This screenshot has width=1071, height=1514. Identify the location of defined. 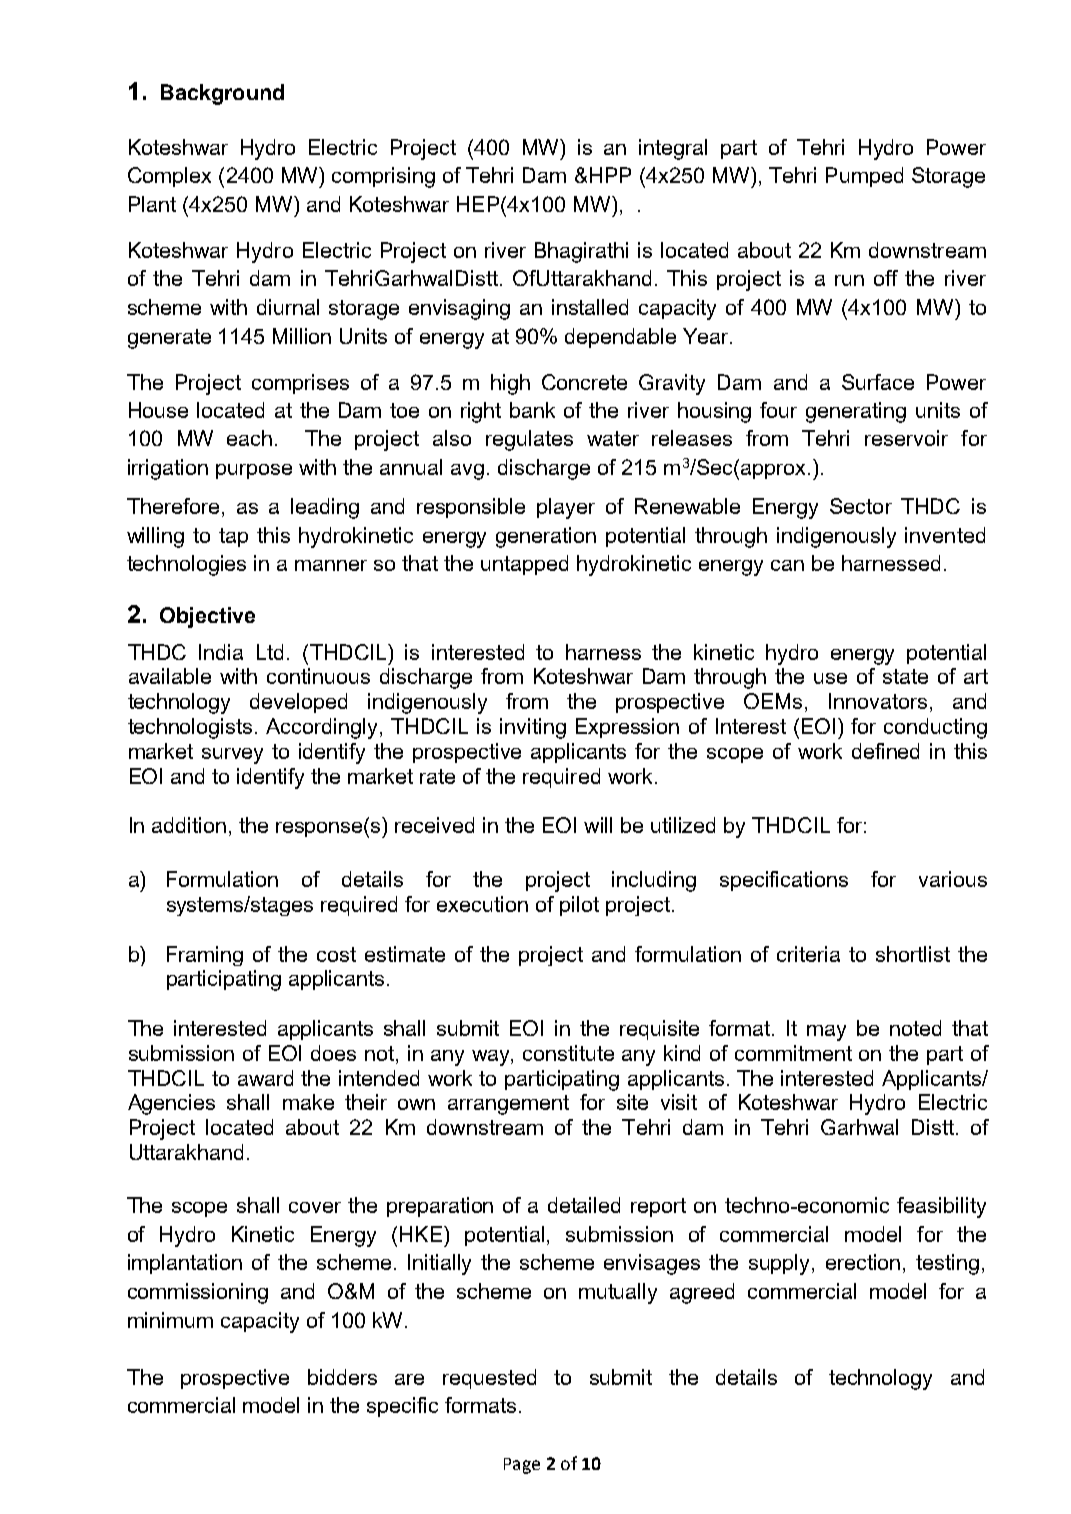
(885, 751).
